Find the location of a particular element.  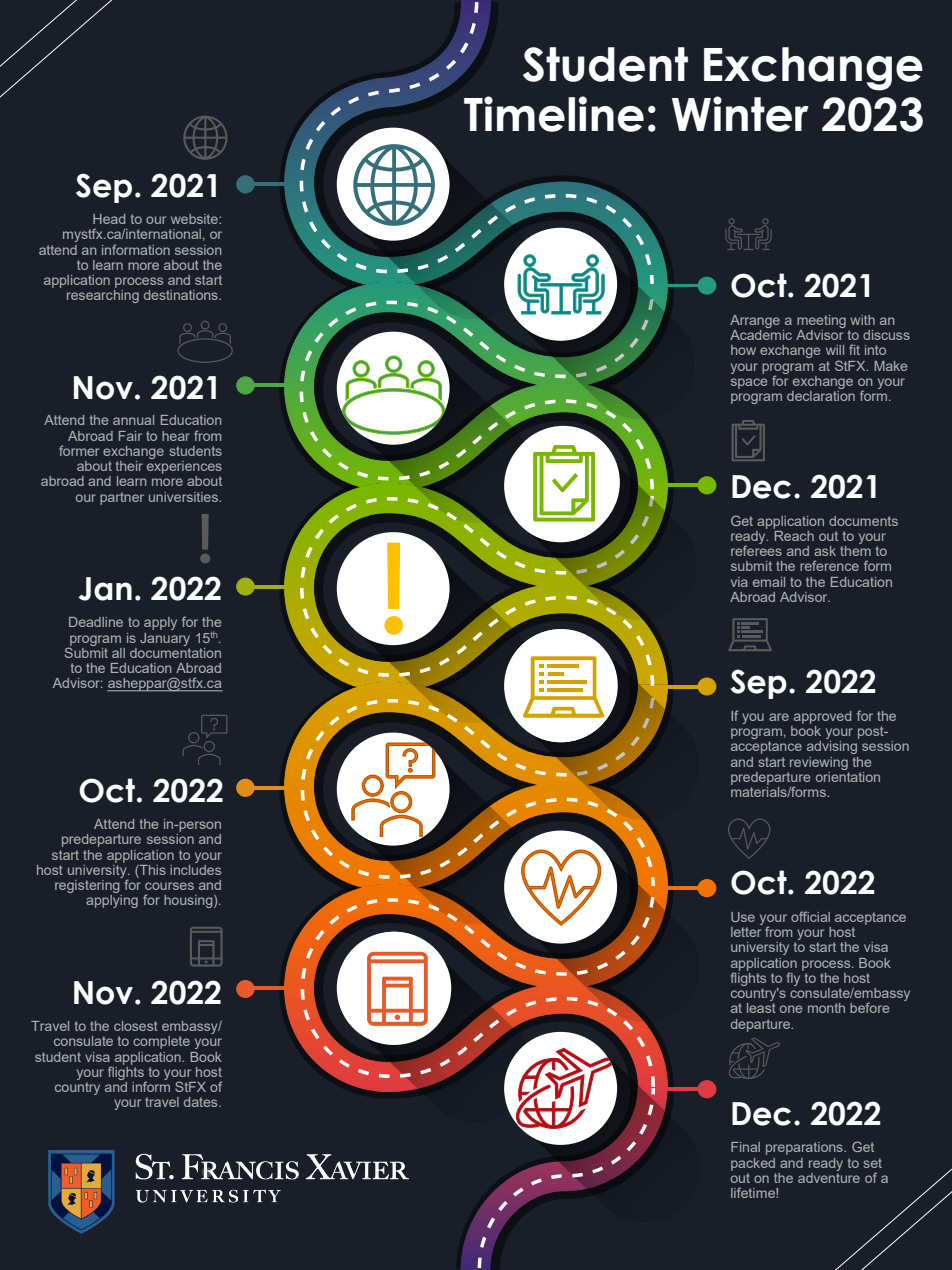

via is located at coordinates (739, 582).
